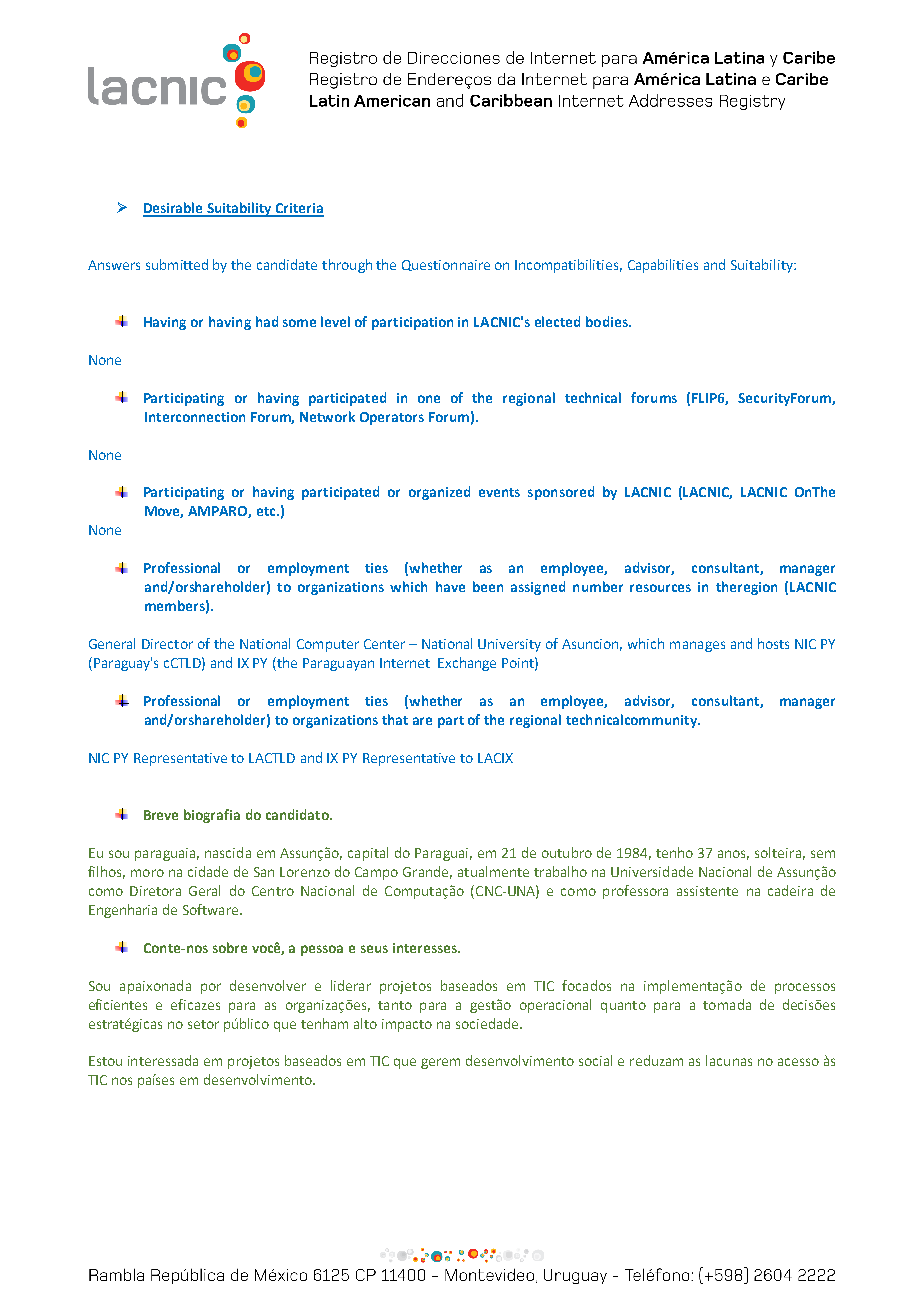 The width and height of the screenshot is (924, 1308). What do you see at coordinates (446, 265) in the screenshot?
I see `Questionnaire` at bounding box center [446, 265].
